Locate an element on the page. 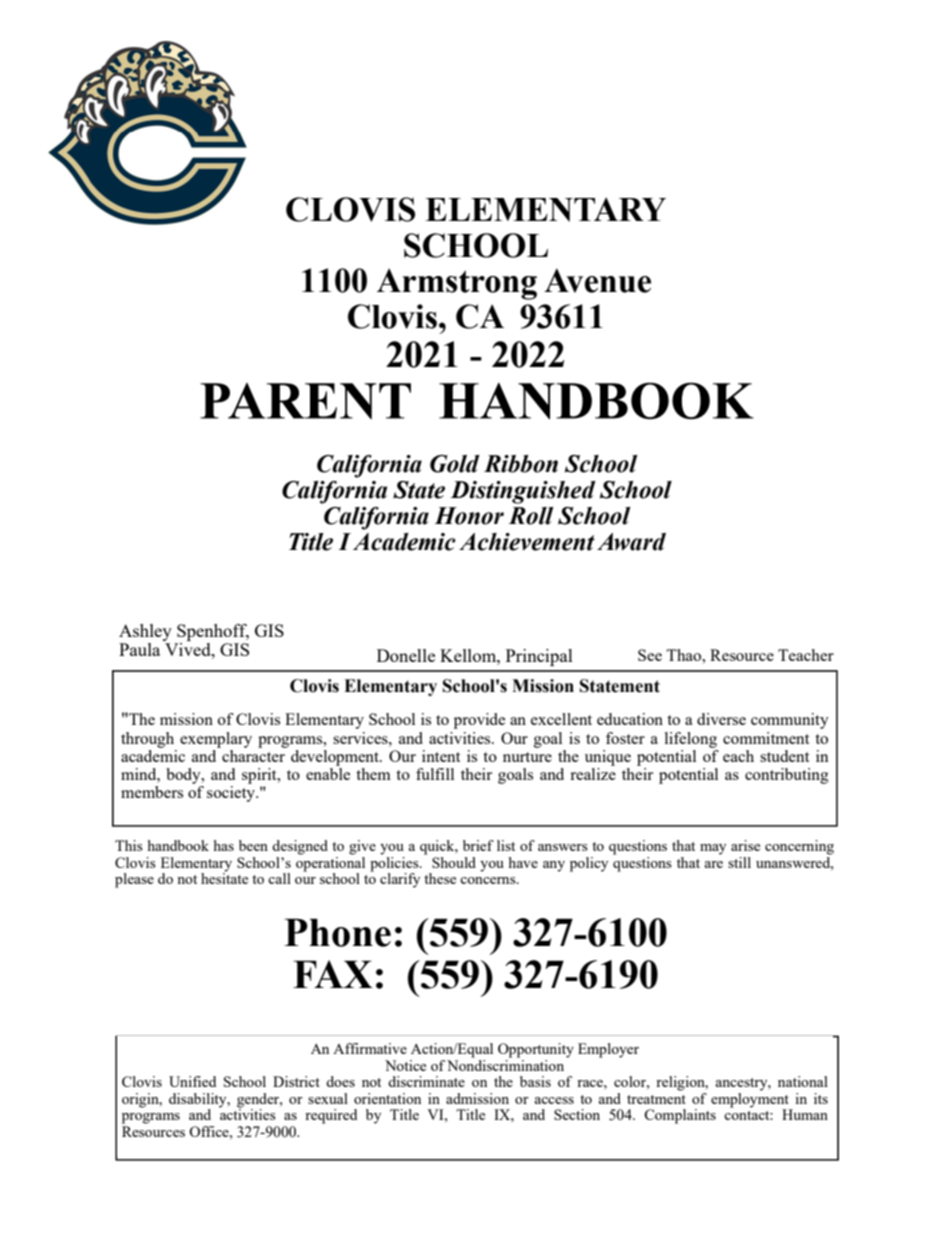 The image size is (952, 1233). Avenue is located at coordinates (597, 280).
